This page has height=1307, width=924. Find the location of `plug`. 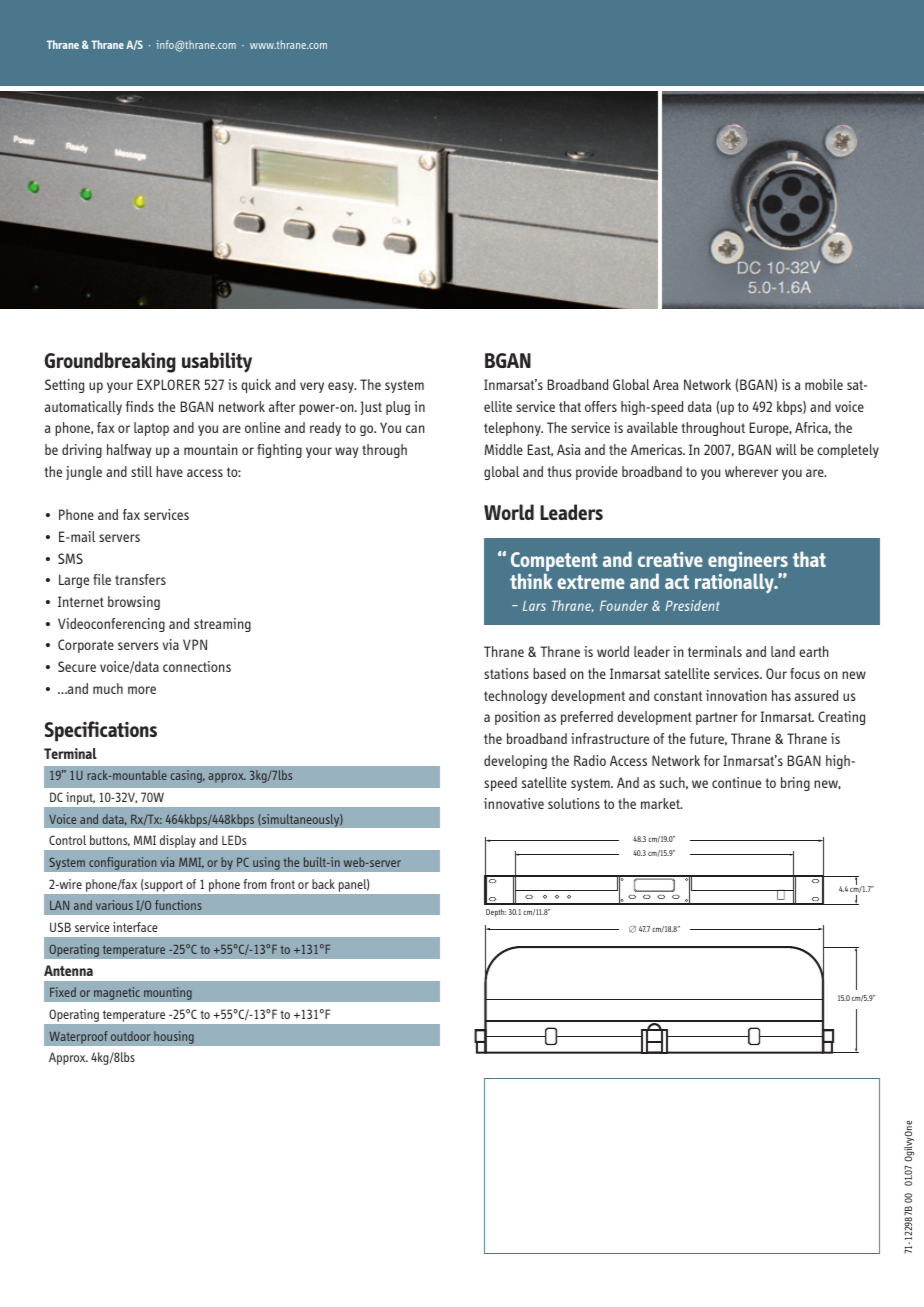

plug is located at coordinates (398, 408).
